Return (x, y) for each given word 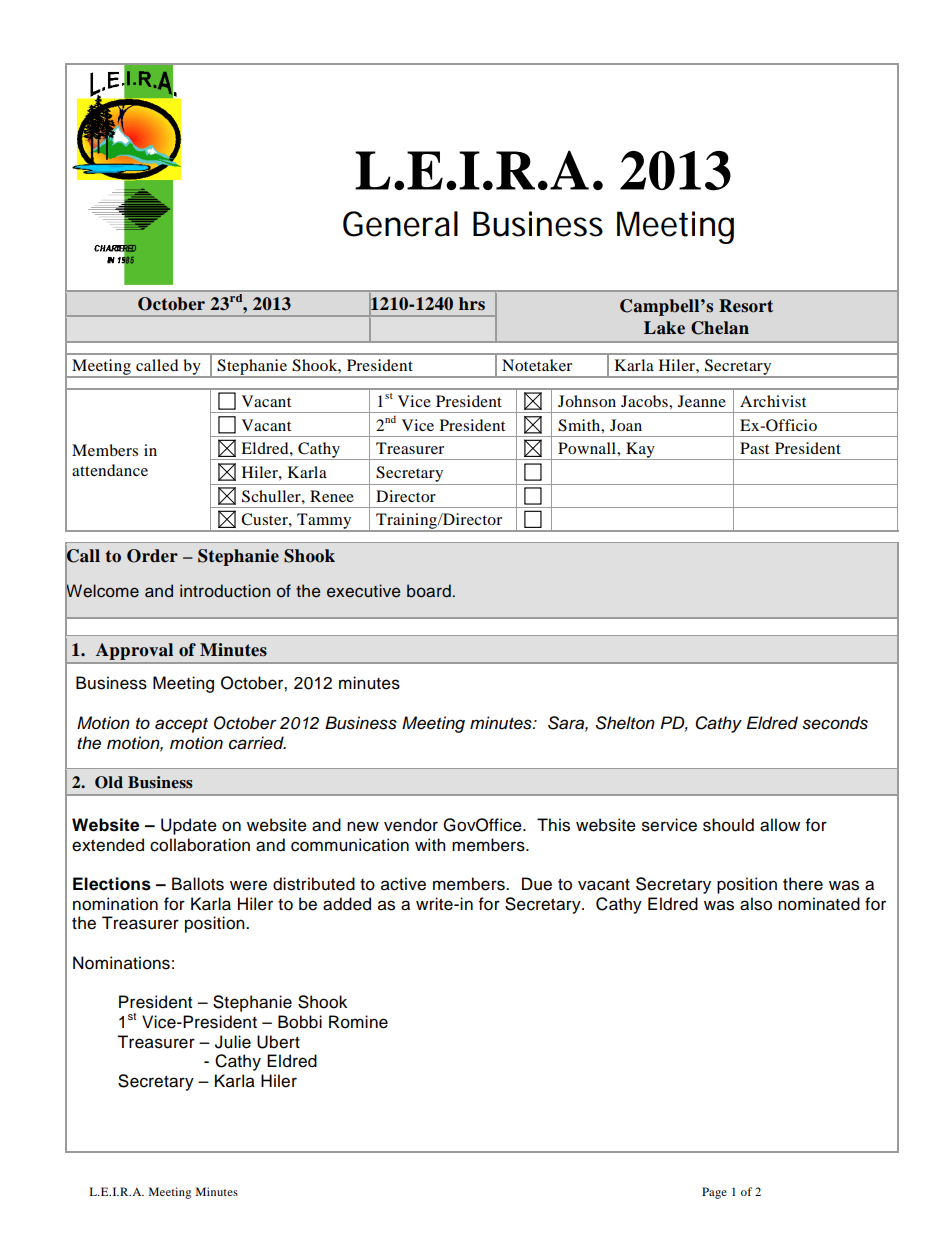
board (429, 591)
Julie (233, 1042)
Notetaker (537, 365)
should (728, 825)
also (756, 904)
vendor (411, 825)
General (400, 224)
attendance (110, 470)
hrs (472, 304)
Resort (746, 306)
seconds (835, 723)
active (403, 884)
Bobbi (300, 1022)
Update (189, 826)
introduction (225, 591)
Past (754, 448)
